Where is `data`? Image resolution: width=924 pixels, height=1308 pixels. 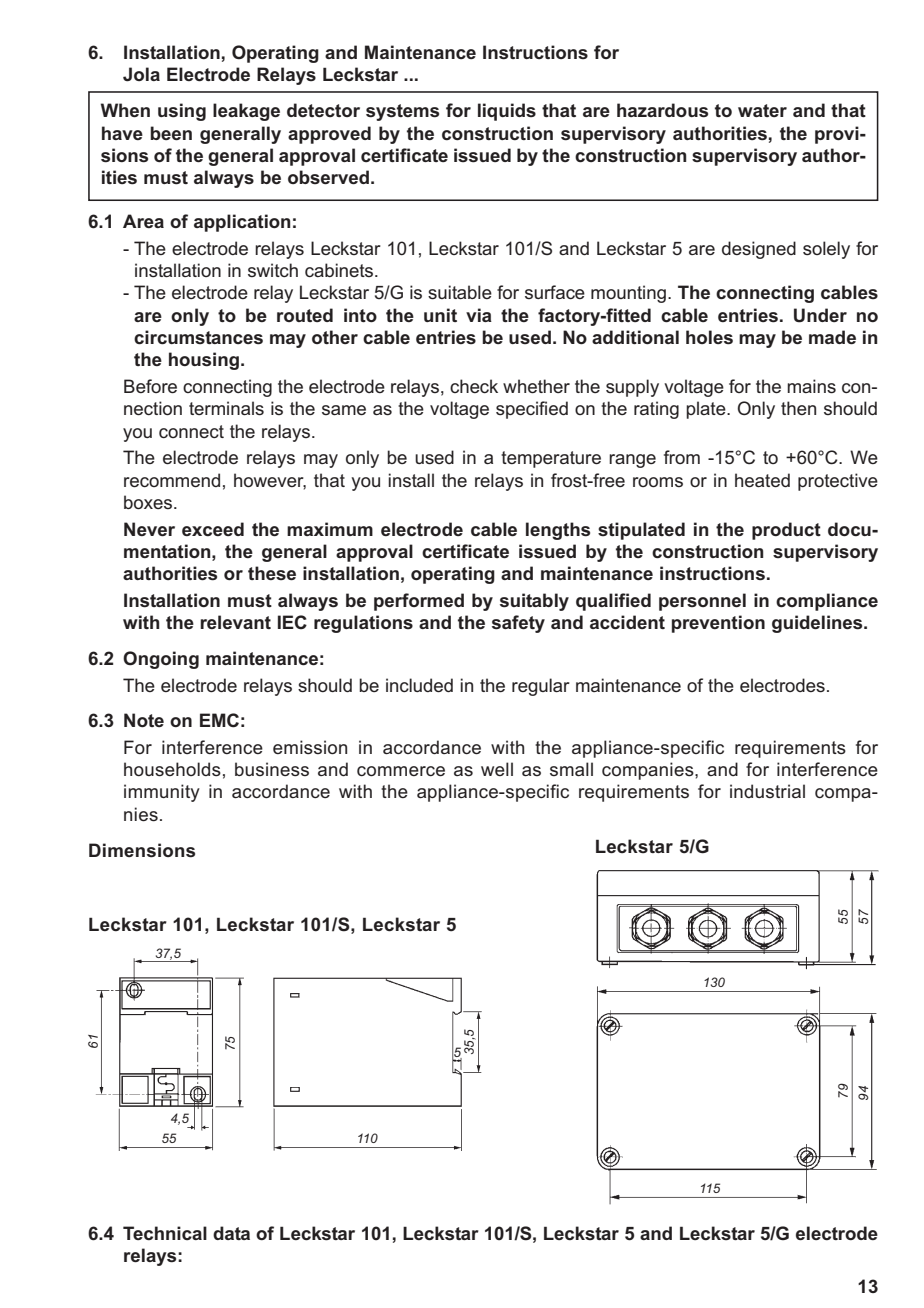
data is located at coordinates (231, 1233).
